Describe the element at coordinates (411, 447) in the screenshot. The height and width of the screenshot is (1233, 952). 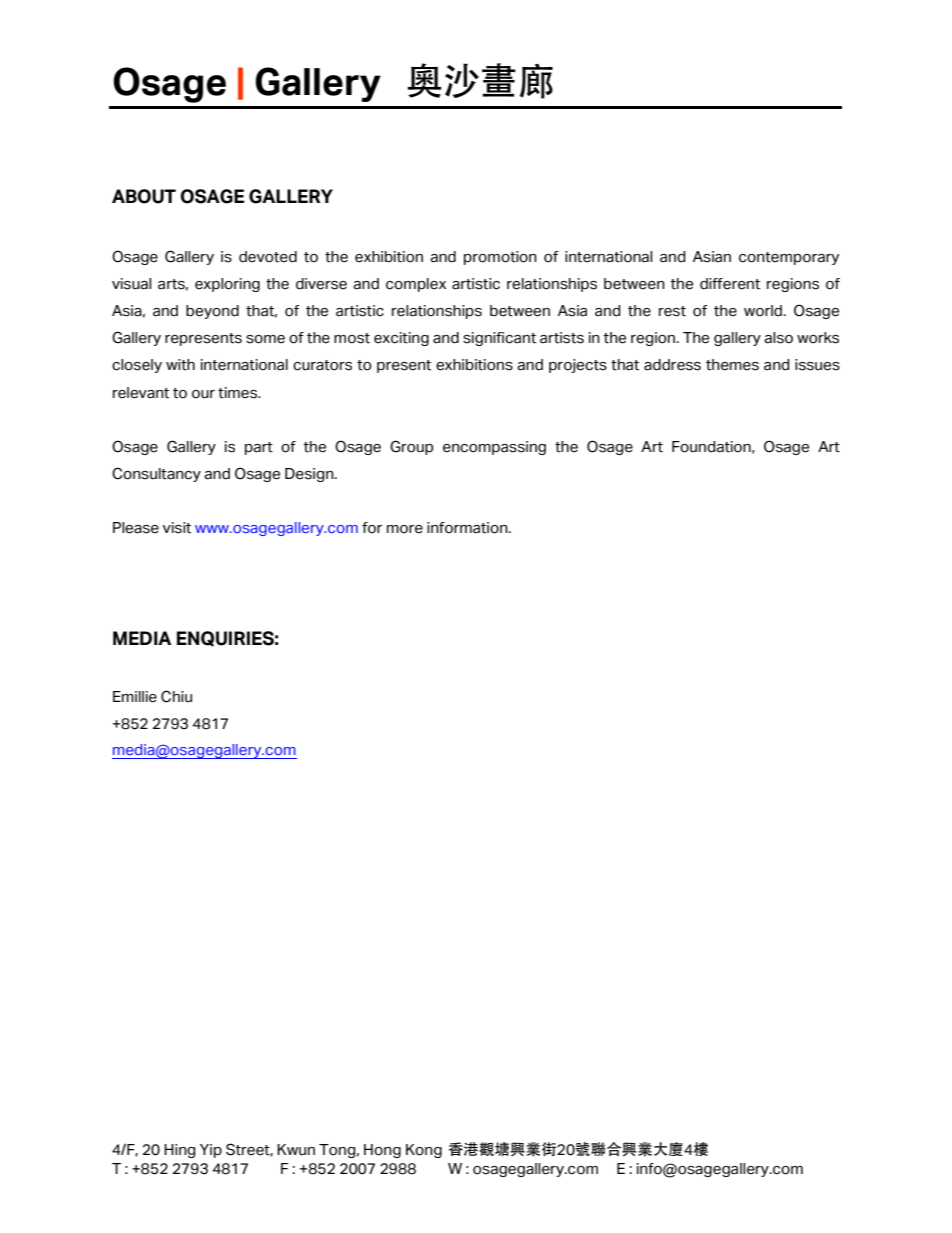
I see `Group` at that location.
